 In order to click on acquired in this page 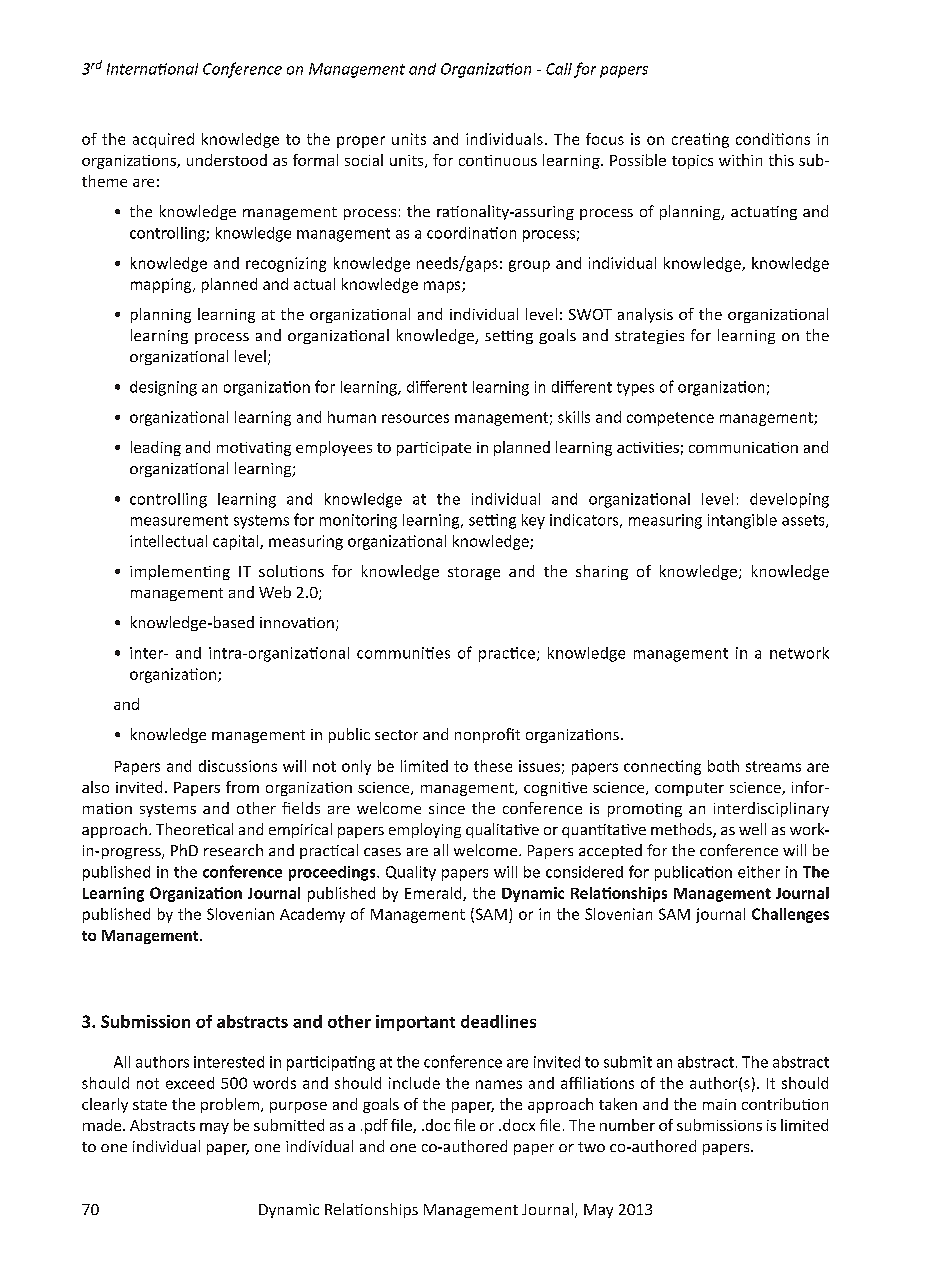, I will do `click(163, 140)`.
